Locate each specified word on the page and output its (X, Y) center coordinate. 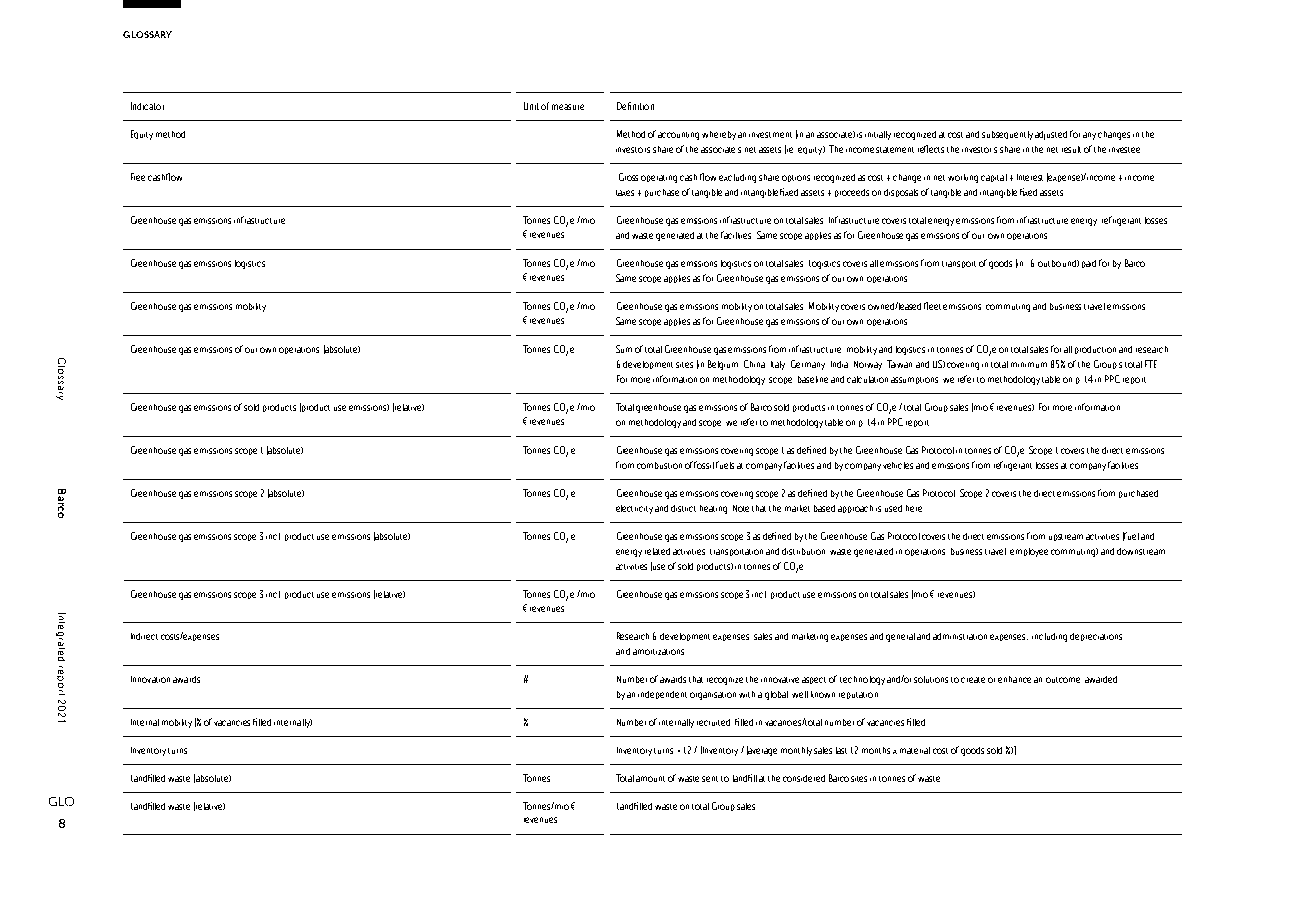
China (754, 364)
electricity (634, 509)
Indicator (147, 106)
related (657, 551)
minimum (1029, 365)
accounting (678, 136)
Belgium (723, 365)
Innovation (150, 679)
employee (1029, 552)
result (1071, 149)
